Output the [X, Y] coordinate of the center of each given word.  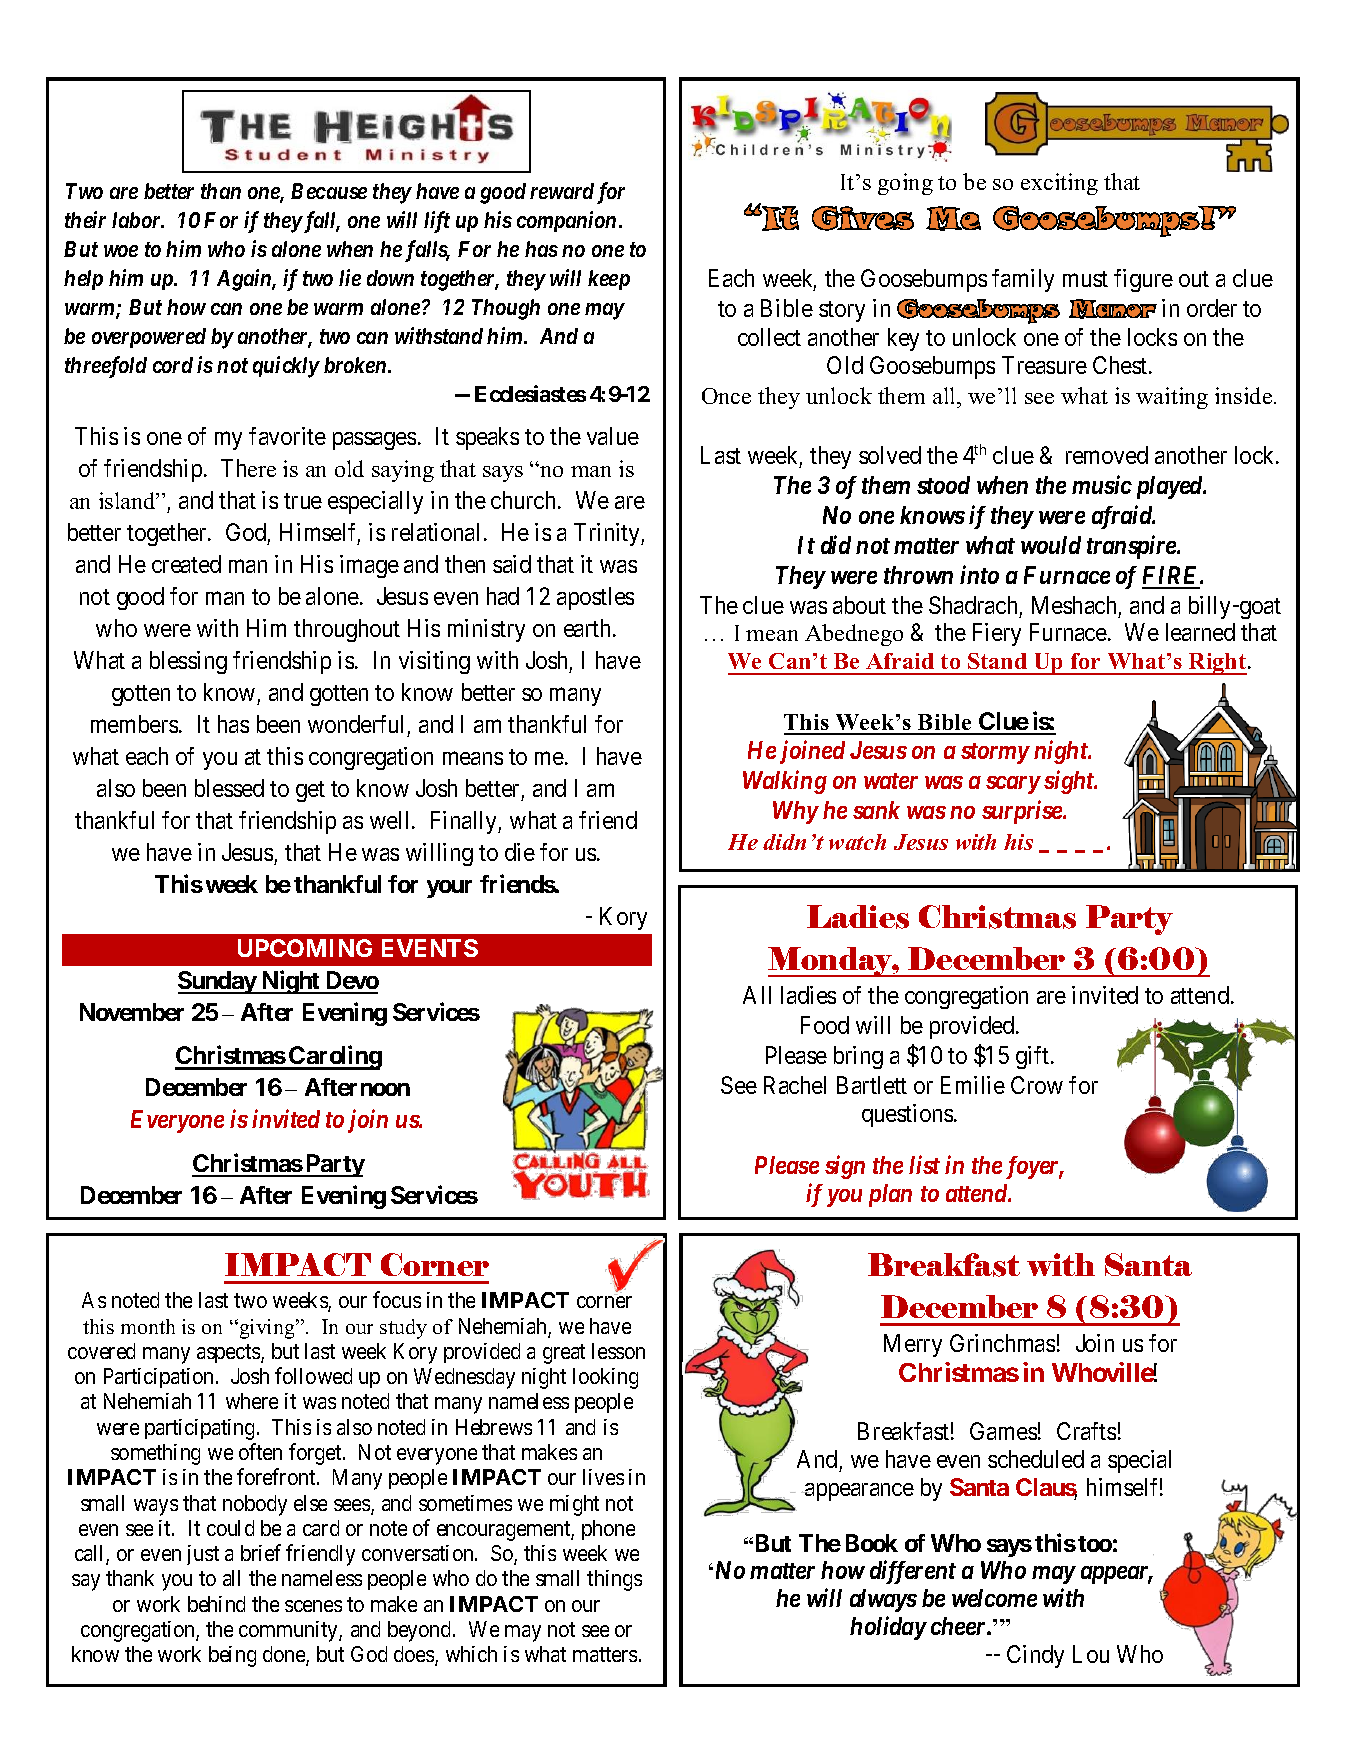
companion [566, 221]
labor [137, 220]
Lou [1091, 1654]
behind [216, 1604]
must [1085, 279]
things [614, 1580]
